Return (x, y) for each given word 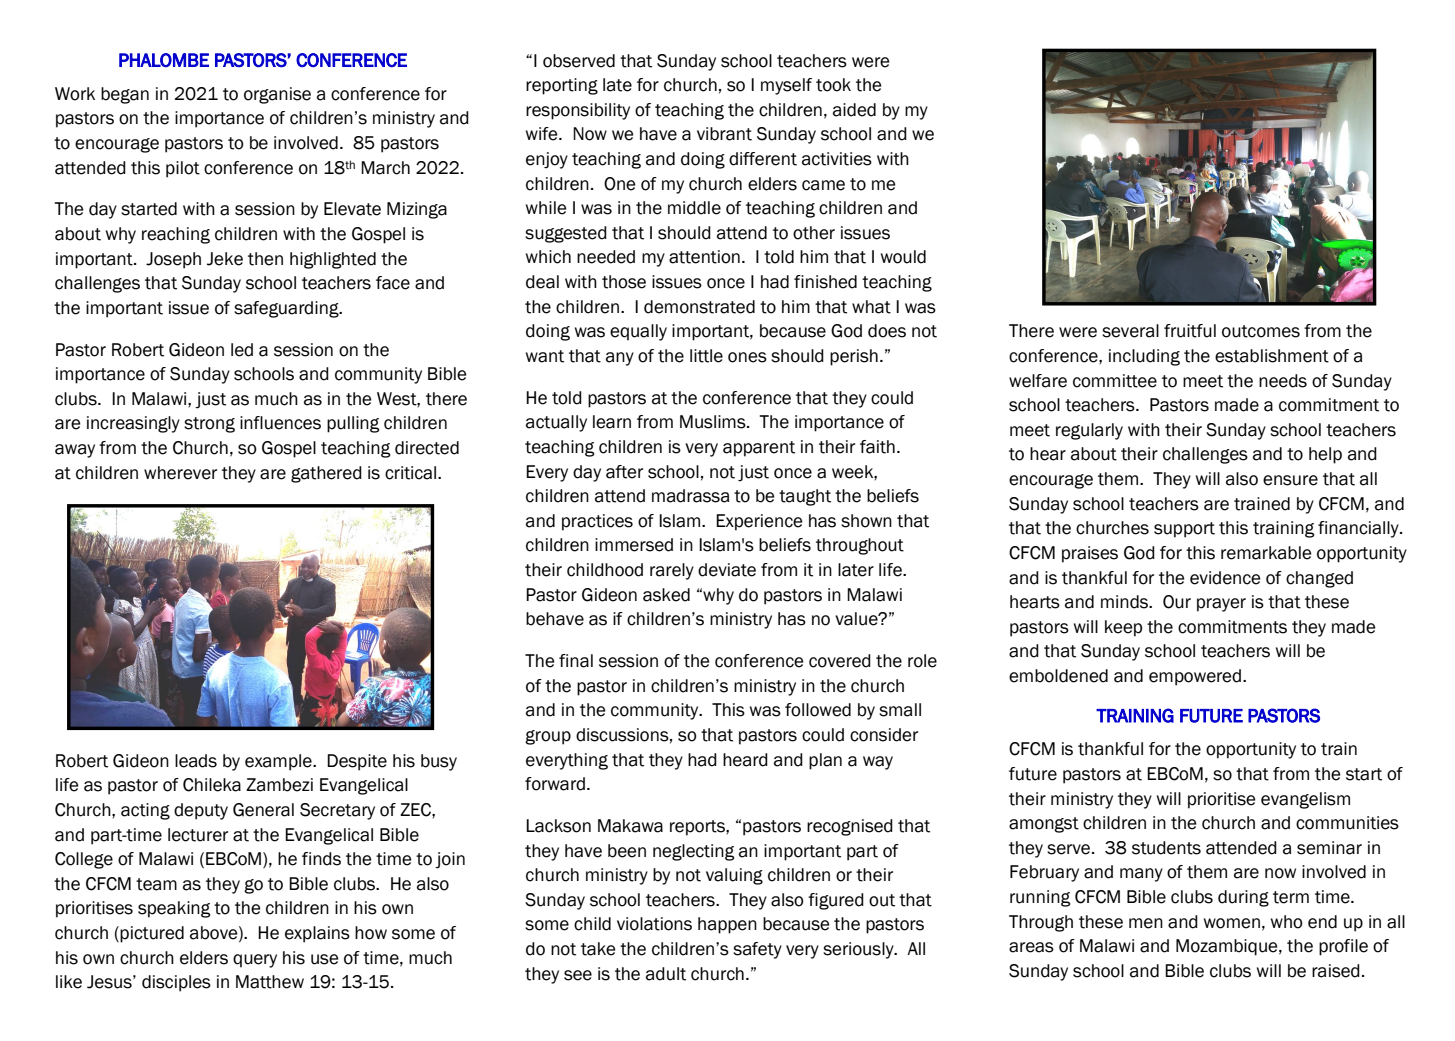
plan (825, 761)
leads (196, 761)
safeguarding (287, 309)
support (1184, 530)
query (255, 961)
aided (854, 110)
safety (757, 950)
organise (277, 95)
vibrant (724, 134)
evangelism (1305, 800)
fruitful (1190, 331)
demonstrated (699, 307)
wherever (180, 473)
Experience (759, 522)
